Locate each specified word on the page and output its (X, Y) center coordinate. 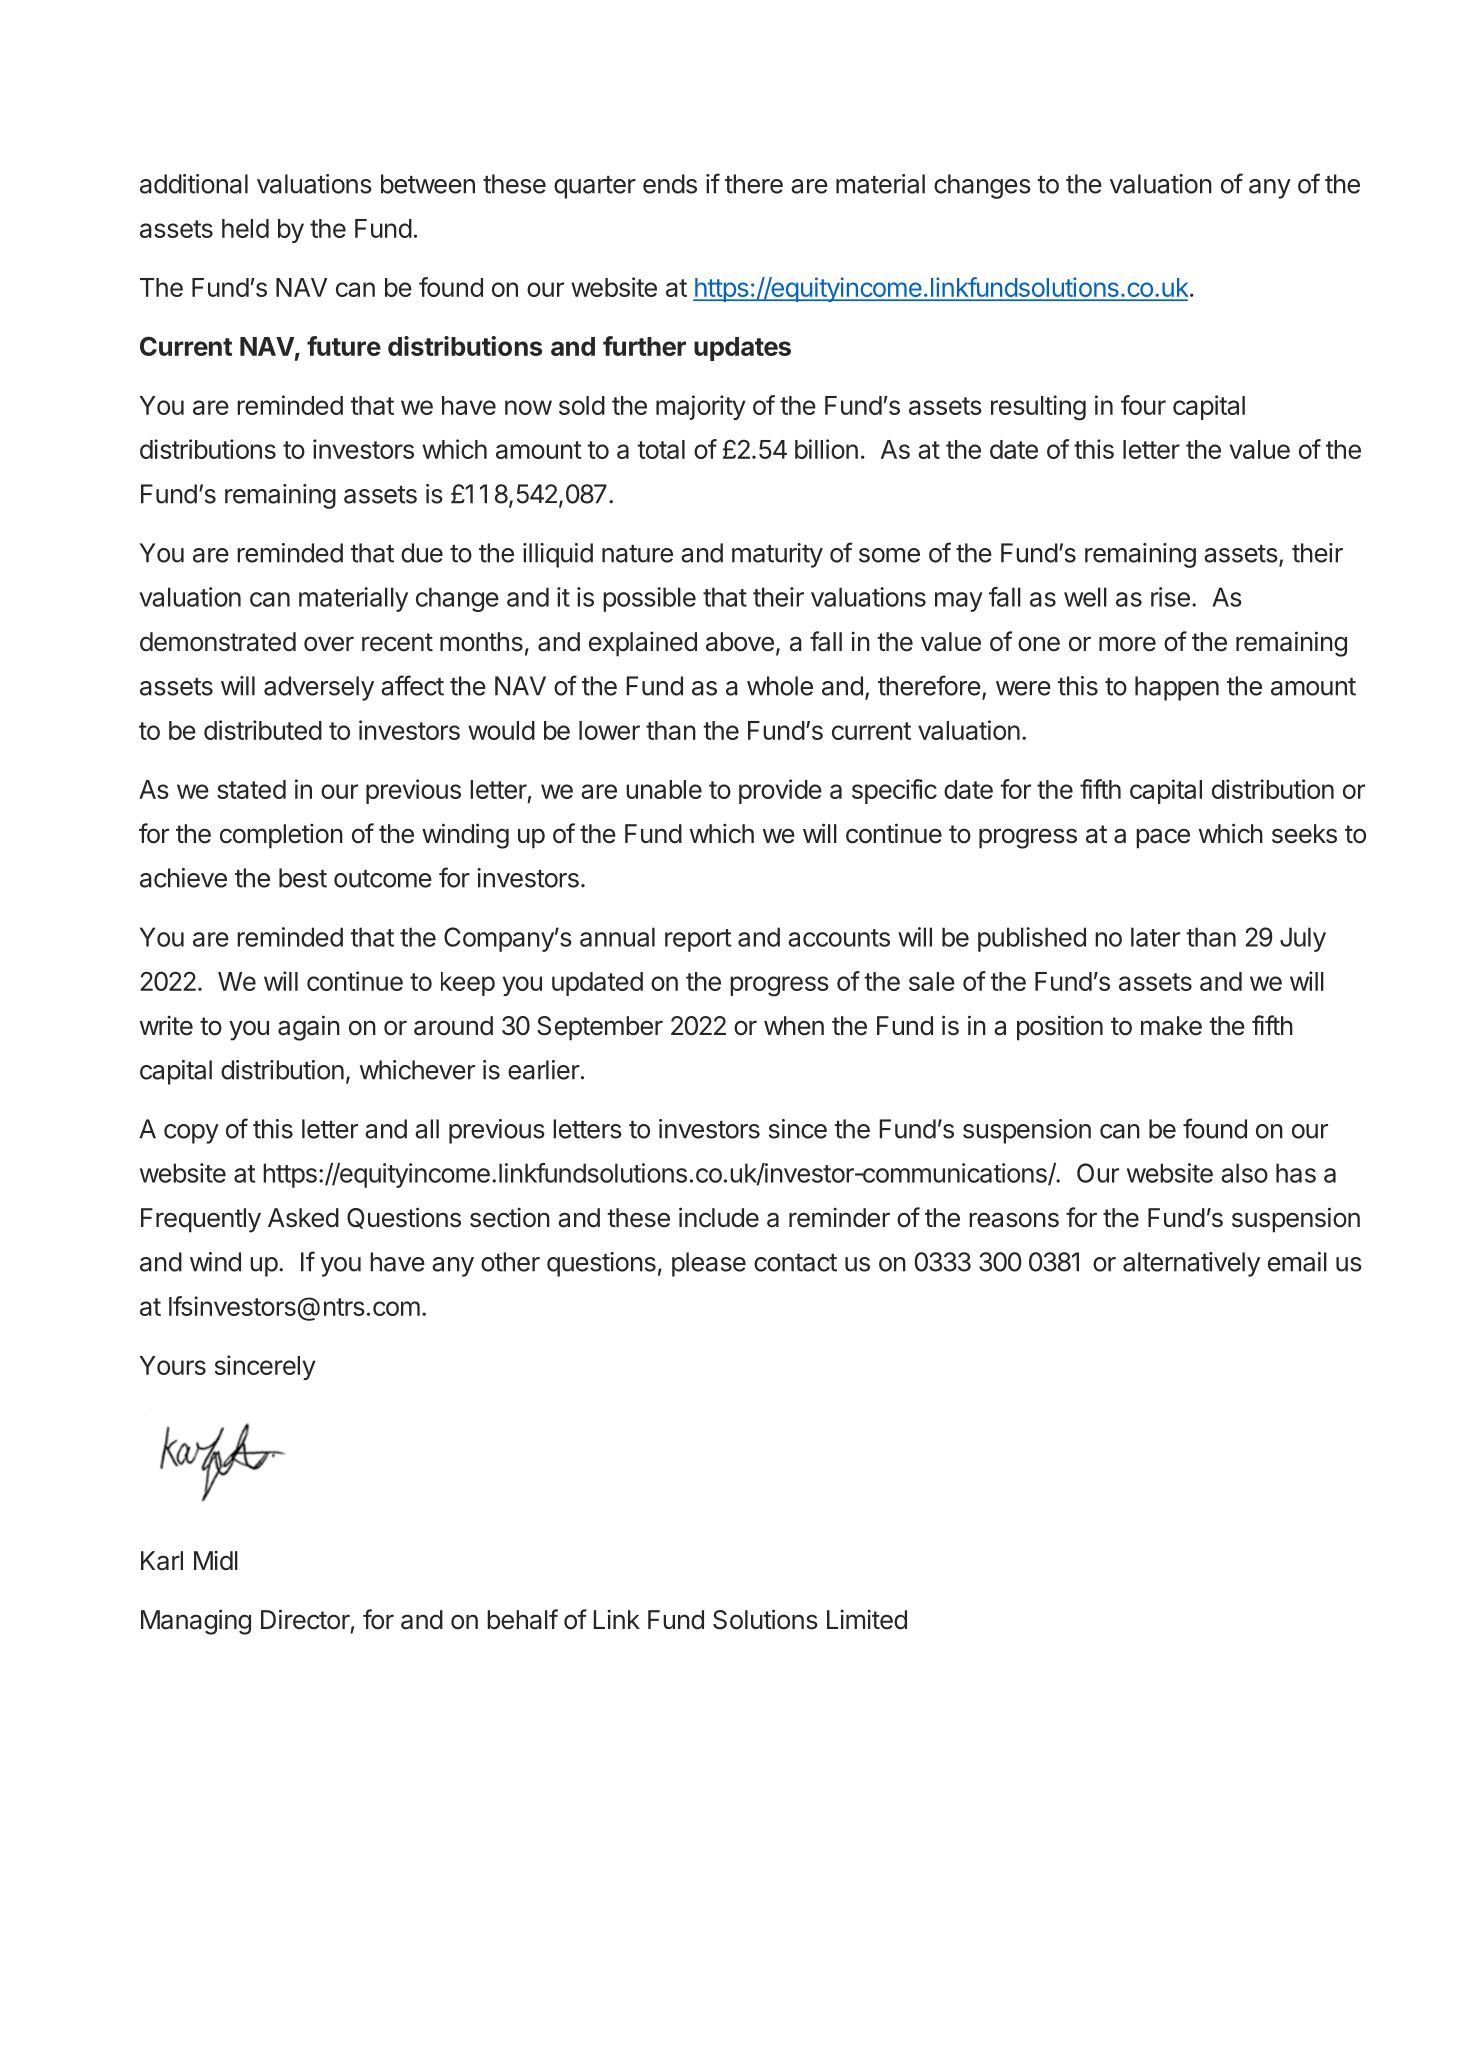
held (245, 228)
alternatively (1191, 1264)
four (1143, 405)
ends (670, 184)
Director (305, 1619)
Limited (867, 1619)
